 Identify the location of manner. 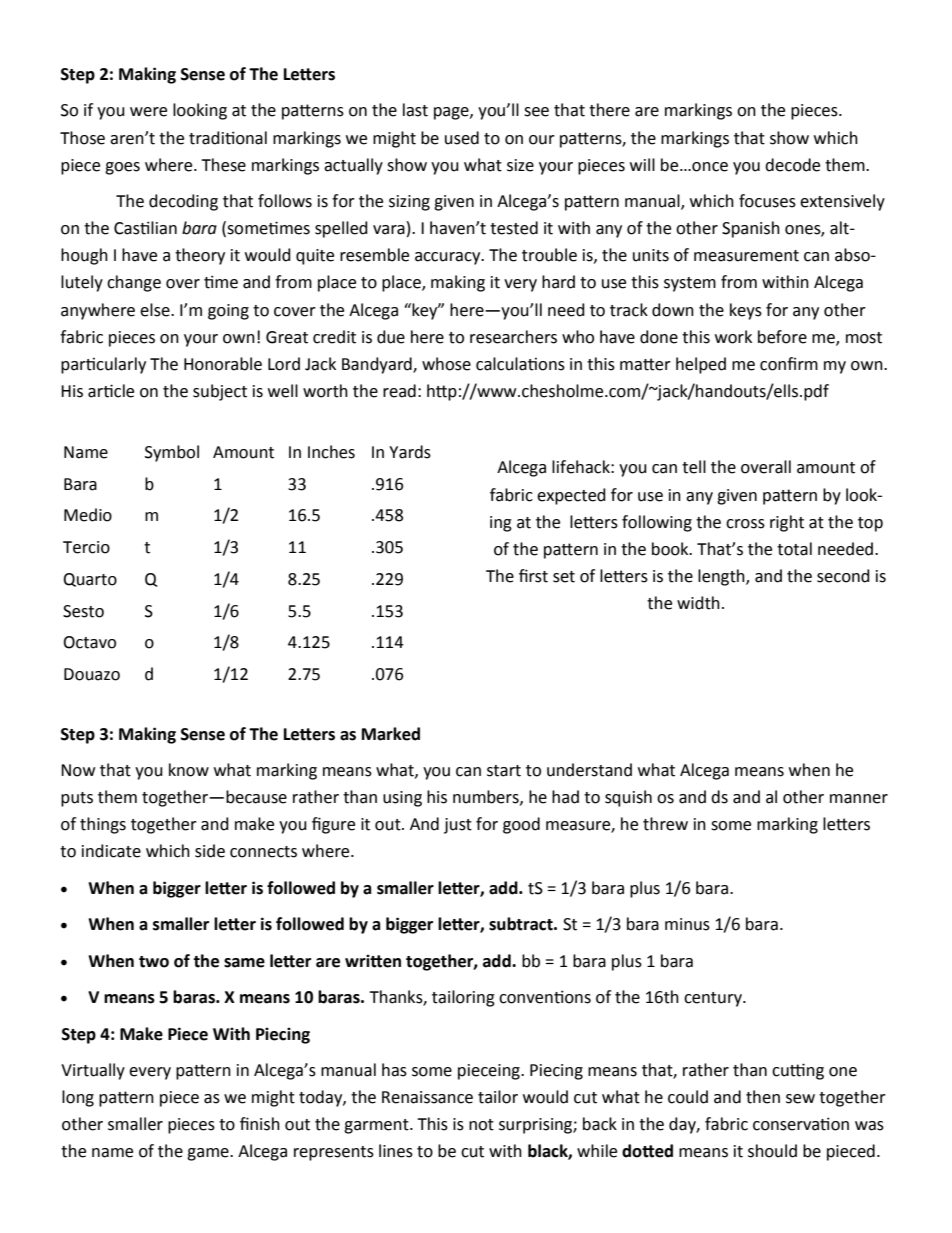
(859, 799).
